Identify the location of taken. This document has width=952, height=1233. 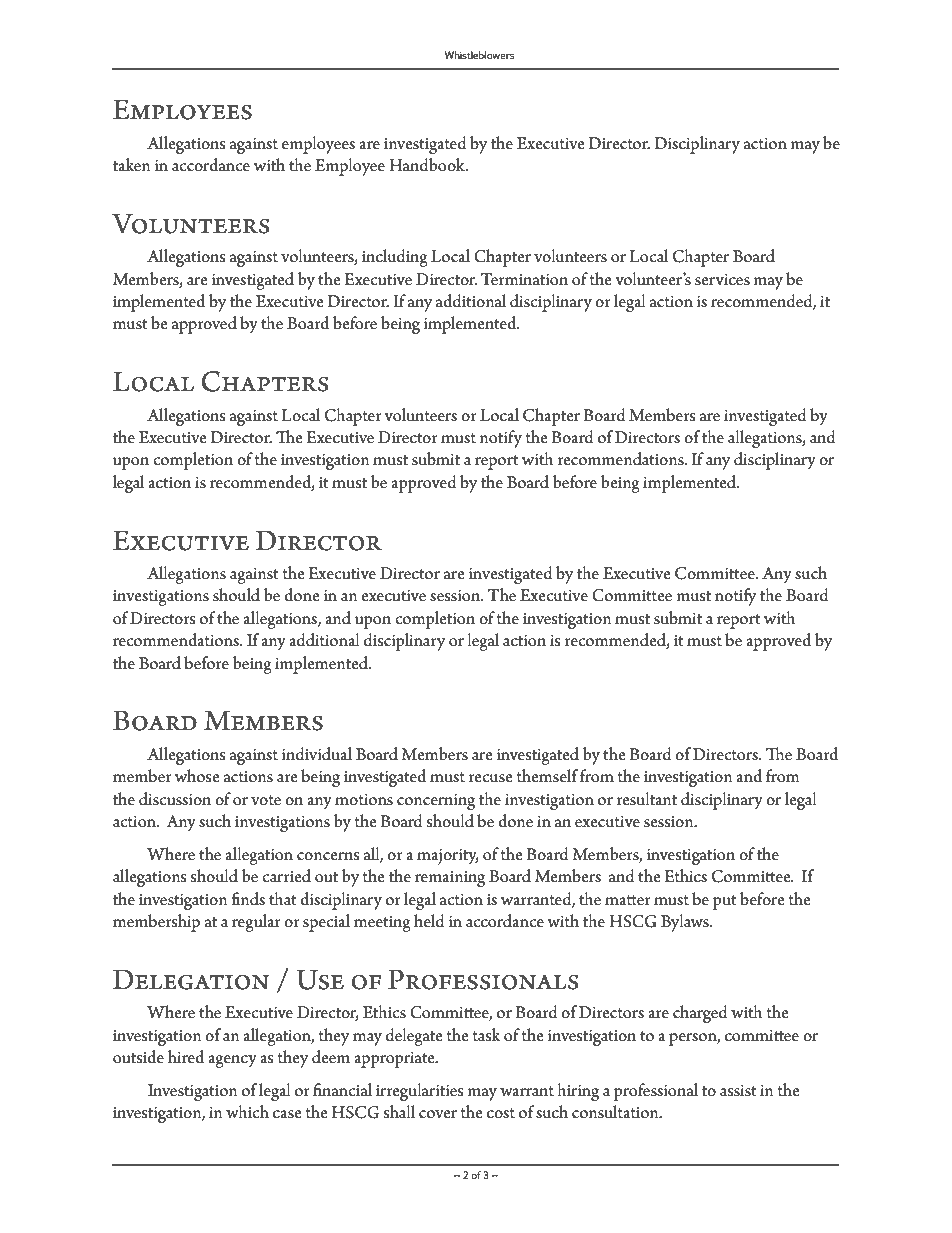
(132, 164).
